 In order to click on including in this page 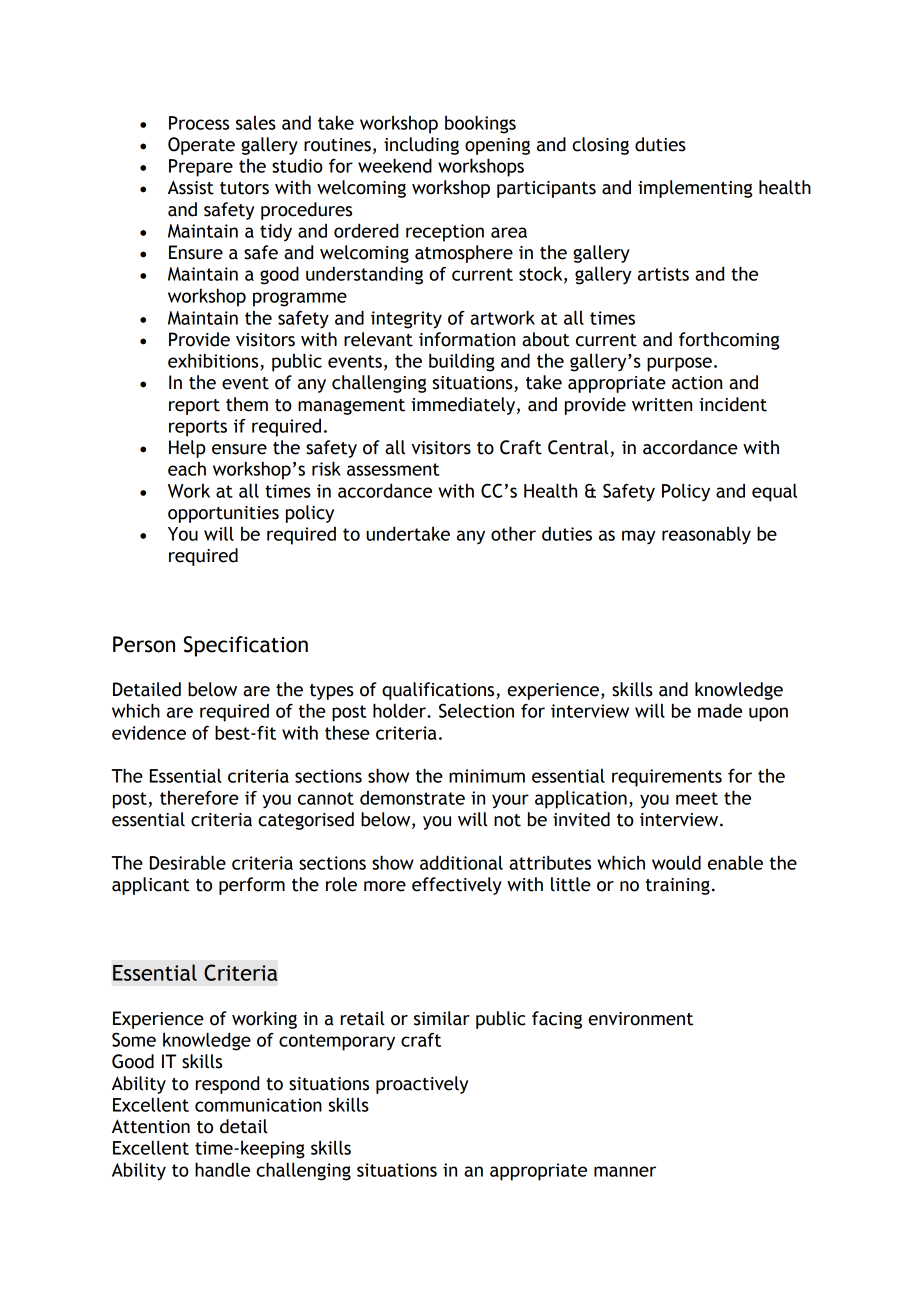, I will do `click(421, 146)`.
